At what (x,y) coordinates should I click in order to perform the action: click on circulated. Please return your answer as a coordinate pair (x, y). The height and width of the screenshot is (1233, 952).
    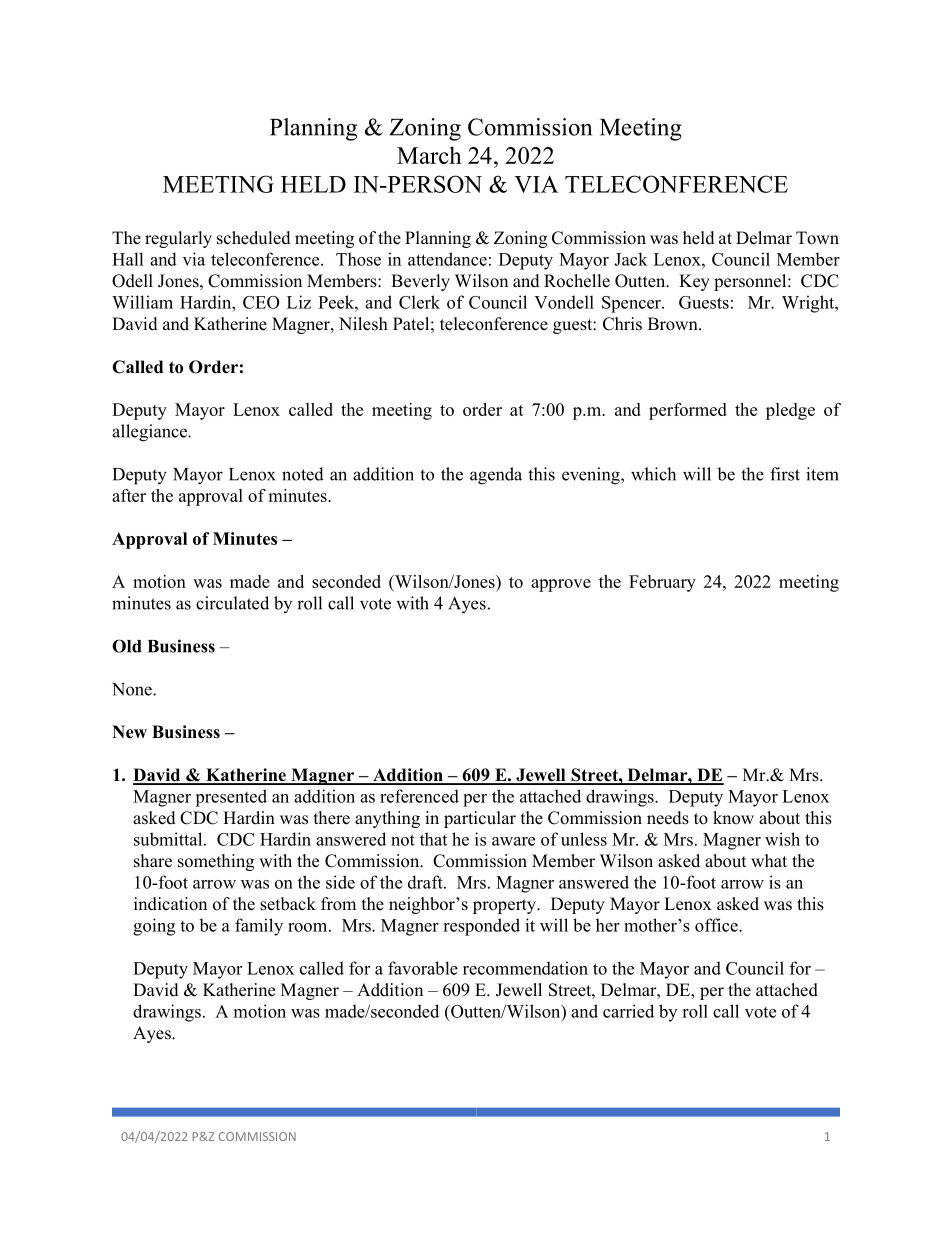
    Looking at the image, I should click on (232, 603).
